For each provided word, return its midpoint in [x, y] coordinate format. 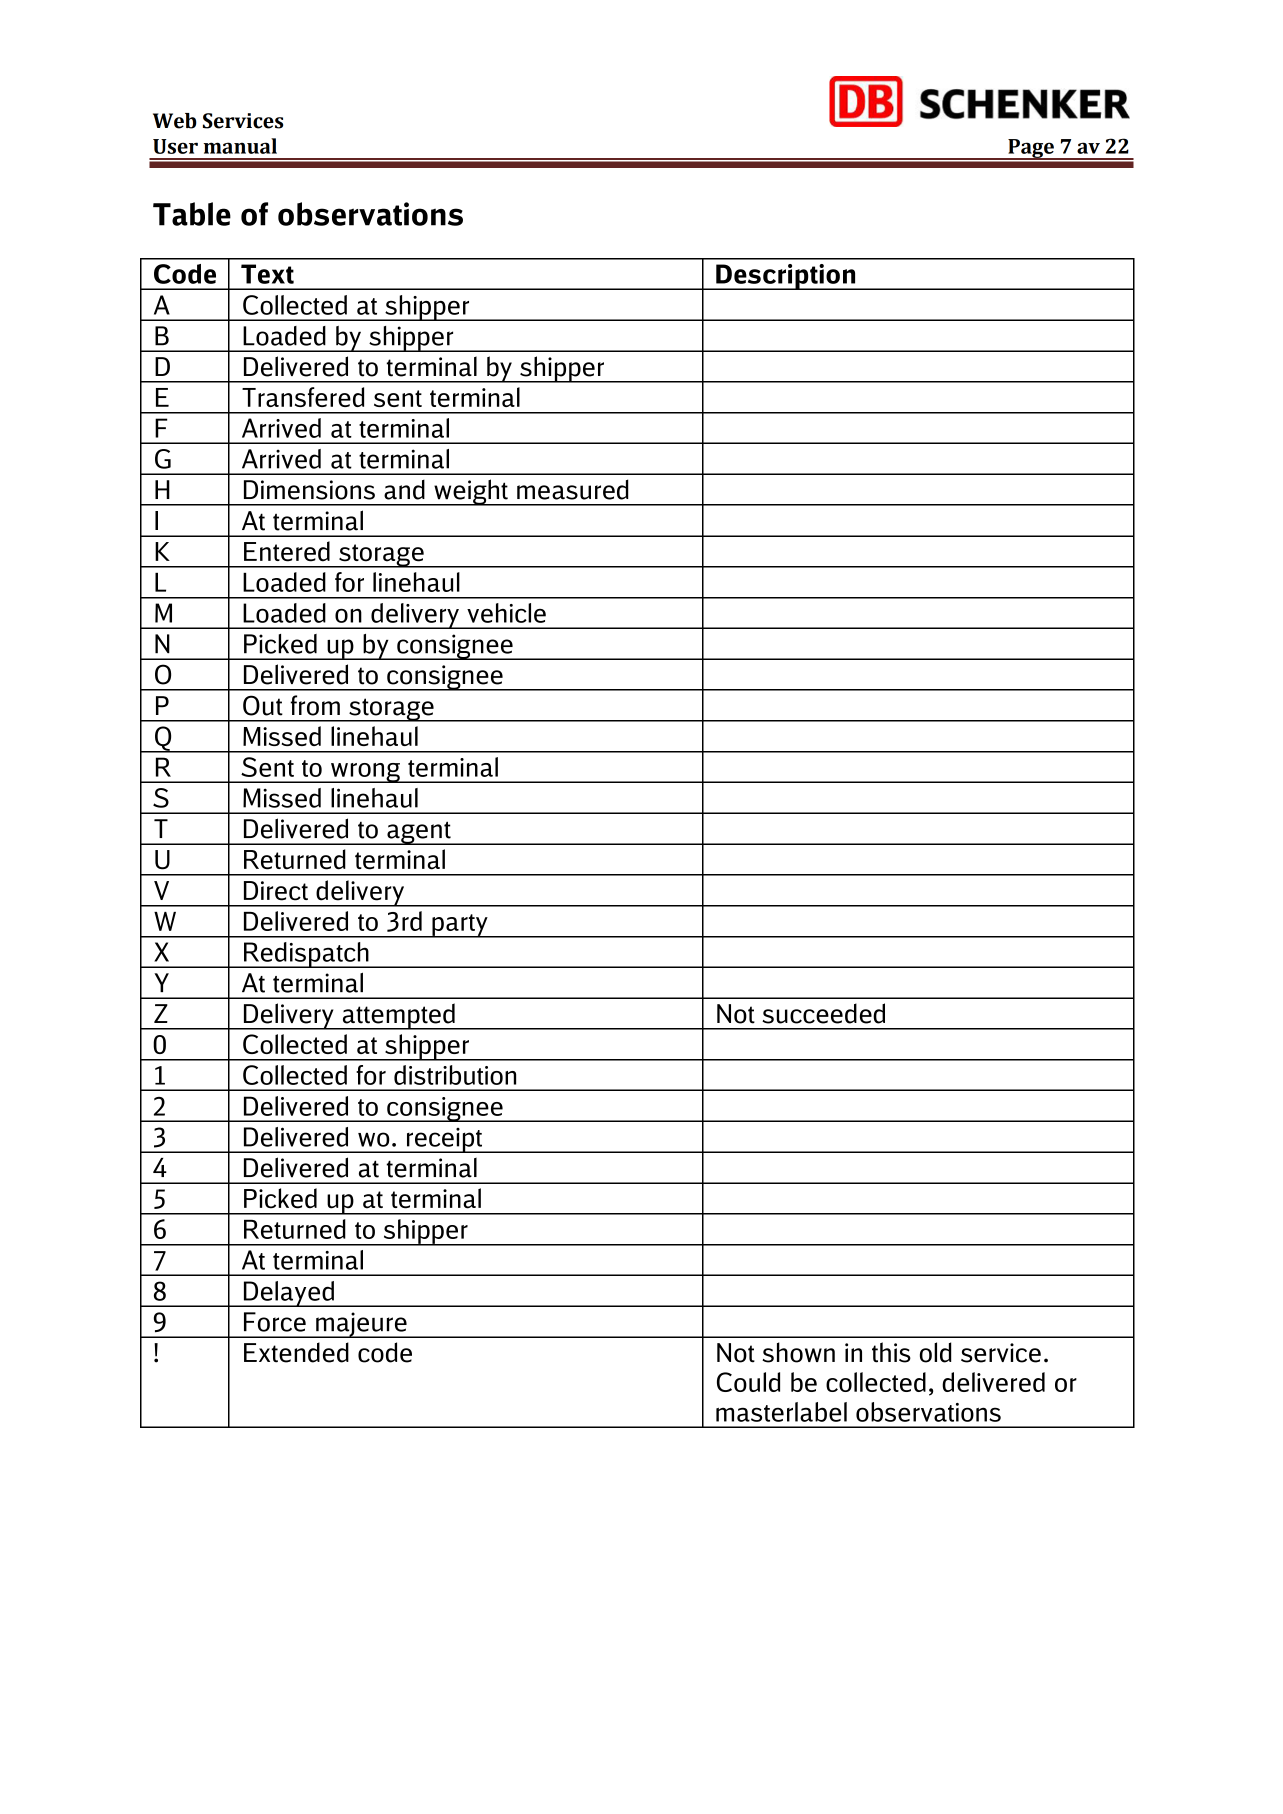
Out [263, 705]
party [460, 926]
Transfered [303, 397]
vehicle [506, 613]
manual [240, 146]
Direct [276, 891]
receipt [444, 1140]
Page [1031, 149]
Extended [296, 1352]
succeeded [823, 1013]
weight [471, 492]
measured [573, 489]
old [935, 1352]
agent [419, 833]
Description [786, 277]
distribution [455, 1075]
